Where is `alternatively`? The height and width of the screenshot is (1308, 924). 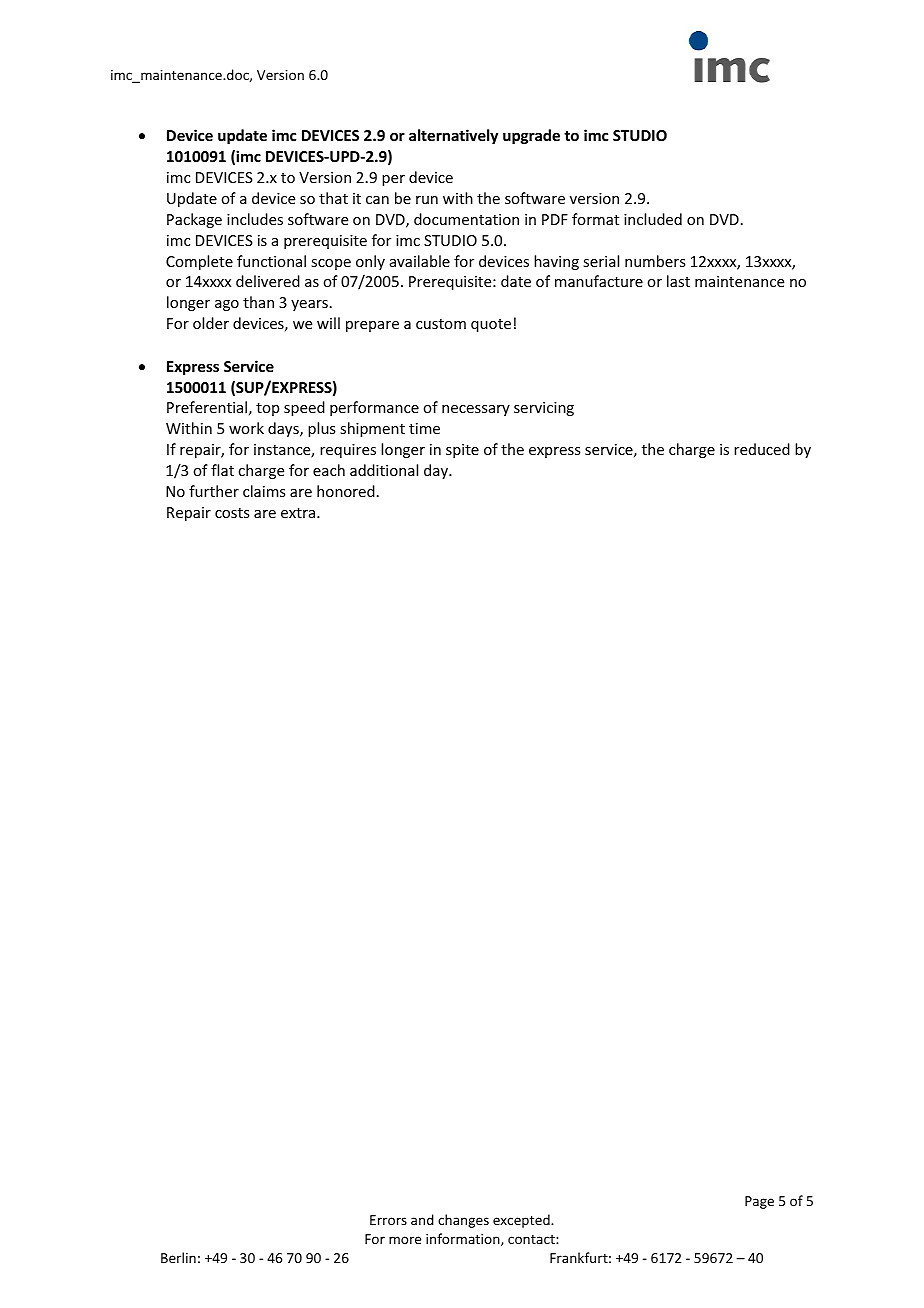
alternatively is located at coordinates (453, 136).
